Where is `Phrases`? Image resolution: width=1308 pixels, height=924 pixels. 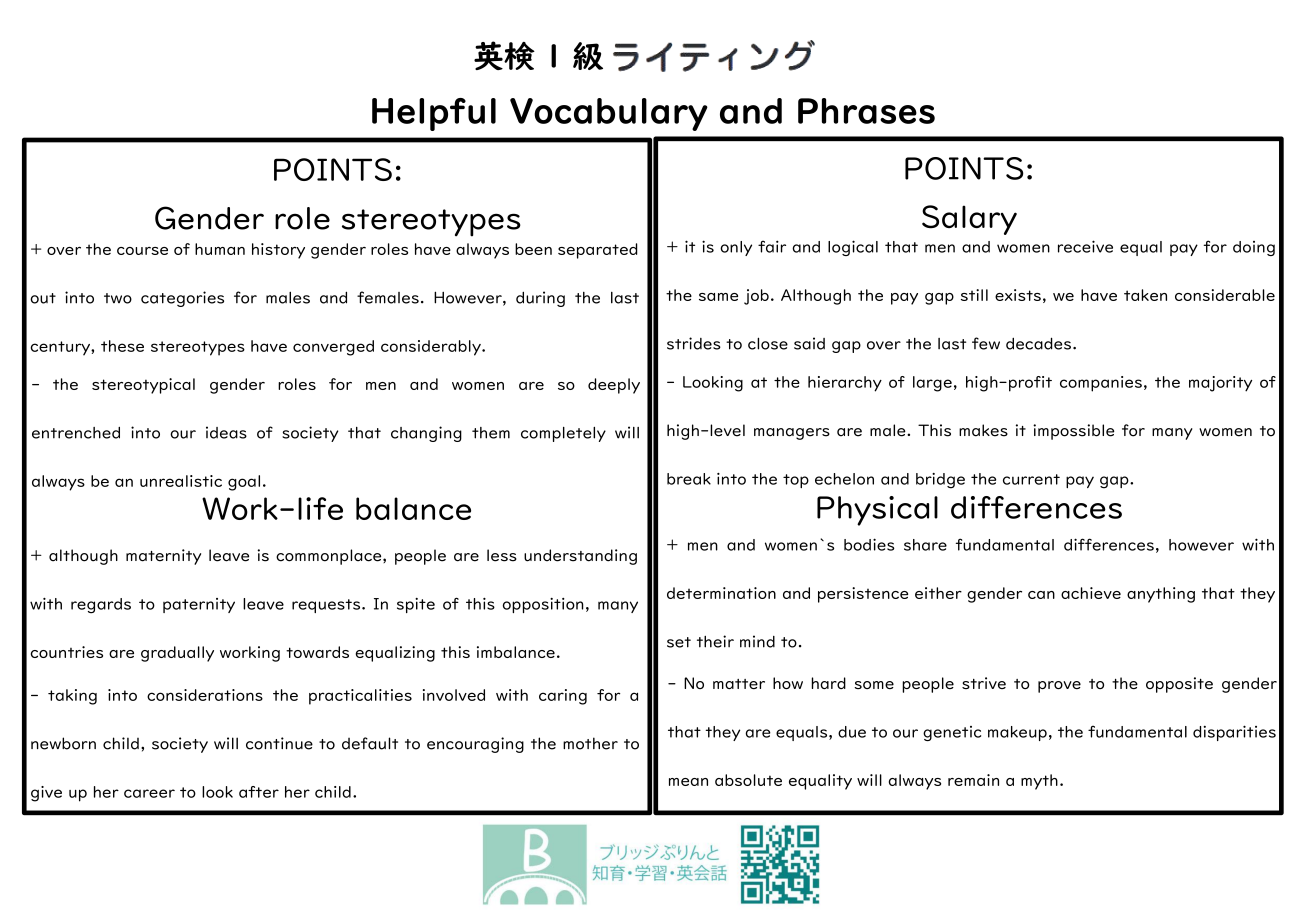
Phrases is located at coordinates (866, 111).
